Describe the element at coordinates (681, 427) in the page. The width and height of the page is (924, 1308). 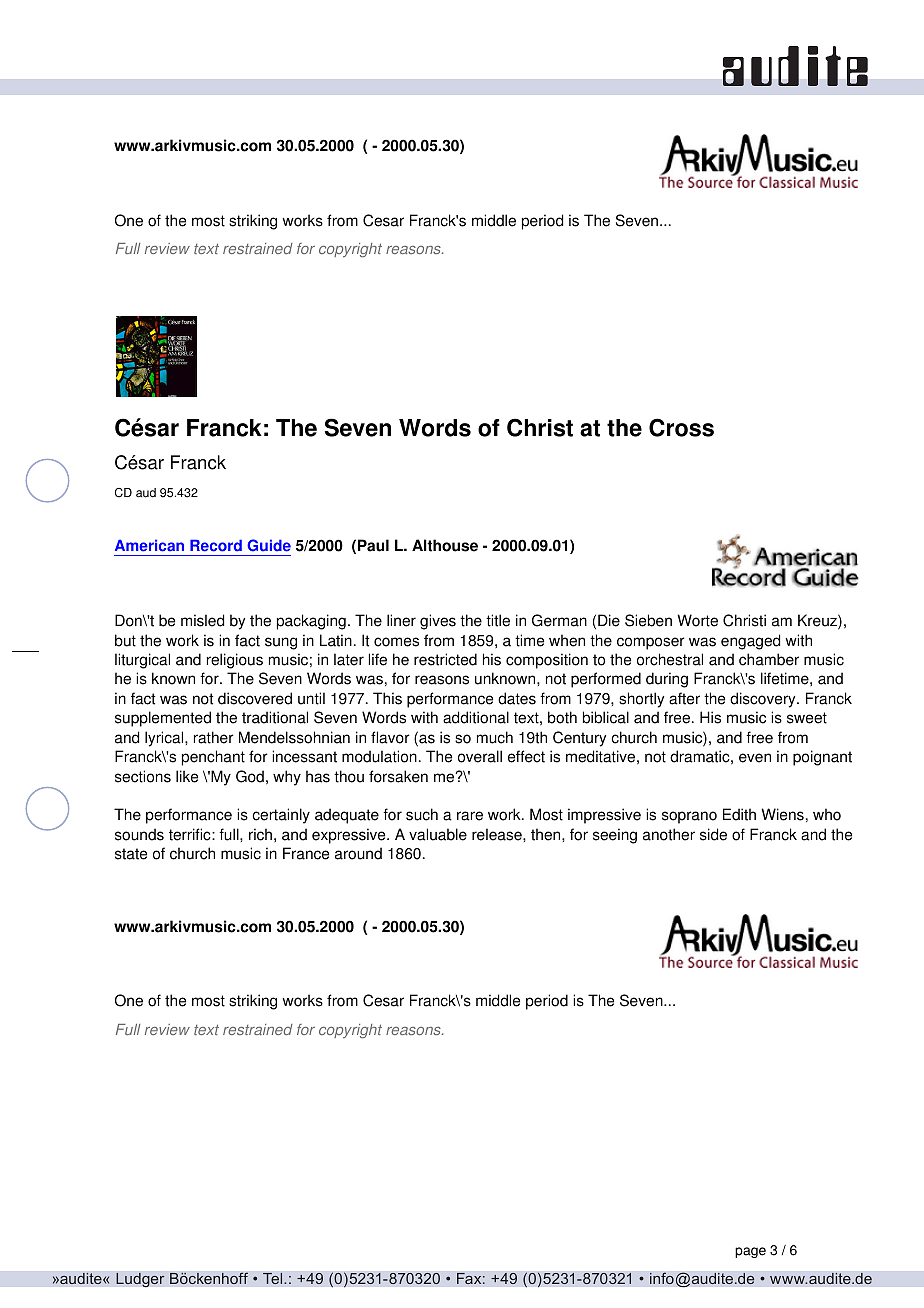
I see `Cross` at that location.
